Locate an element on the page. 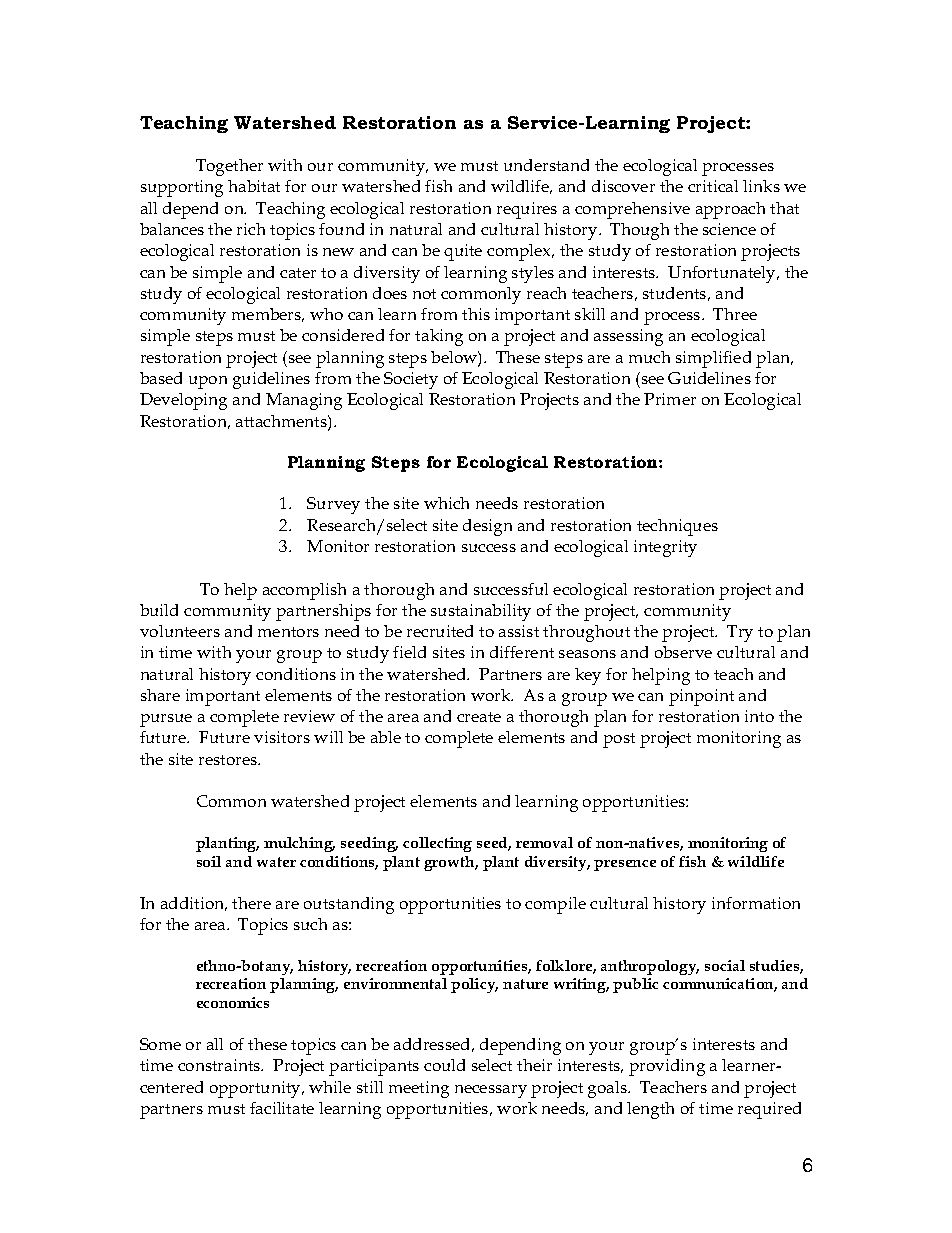 Image resolution: width=952 pixels, height=1233 pixels. requires is located at coordinates (527, 210).
